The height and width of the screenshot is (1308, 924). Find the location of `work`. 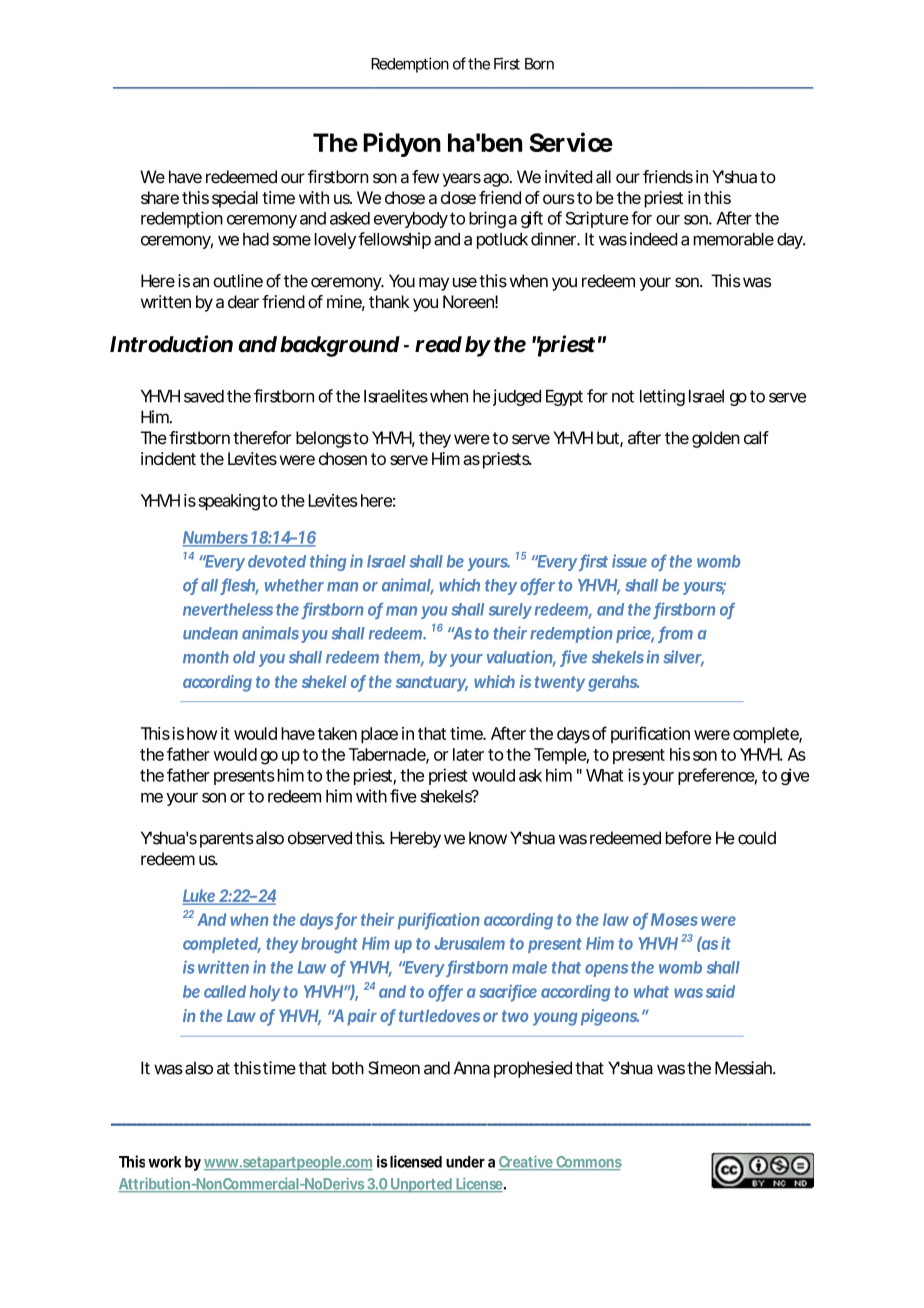

work is located at coordinates (164, 1162).
